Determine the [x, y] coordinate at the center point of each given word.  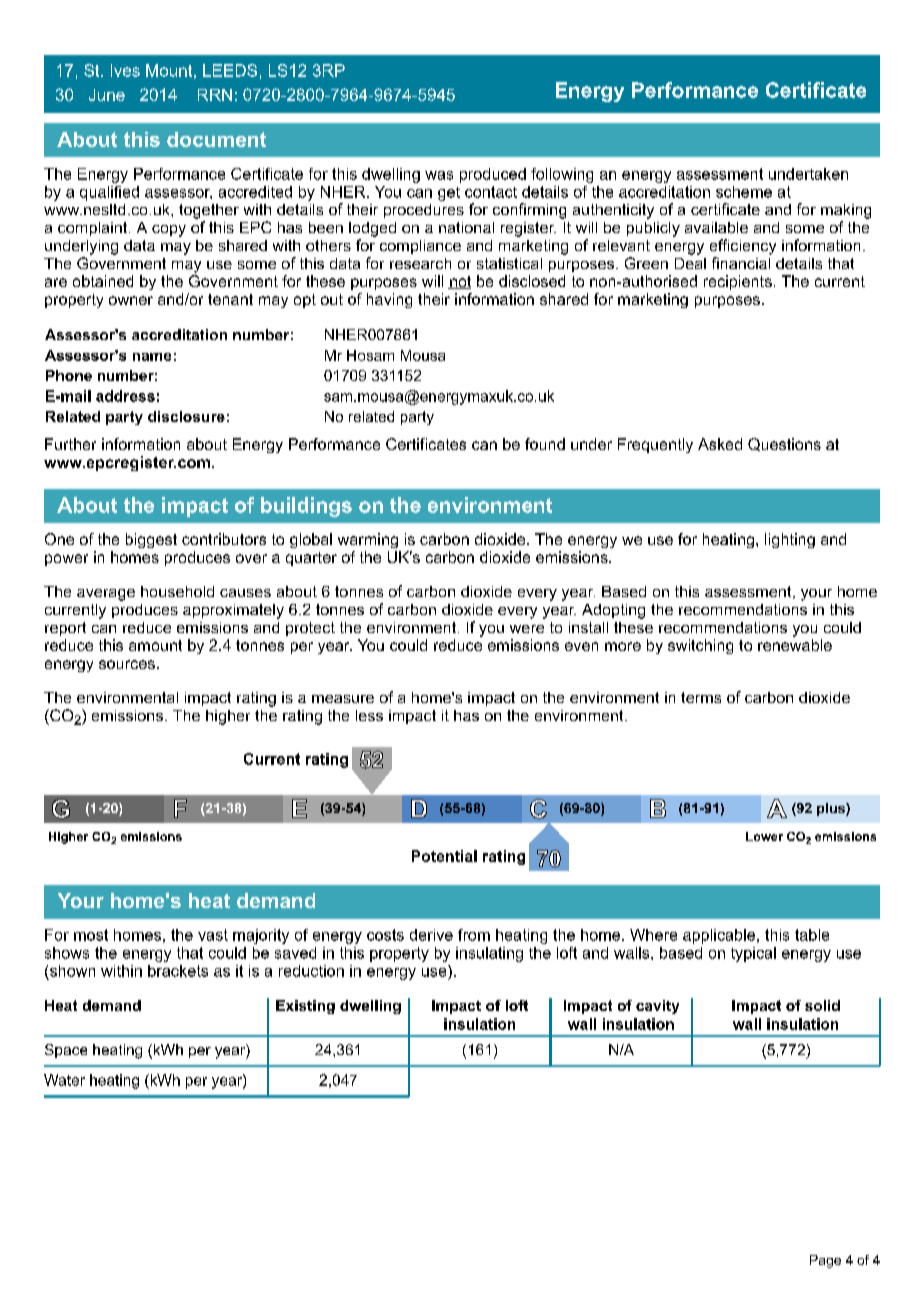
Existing [305, 1007]
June [107, 95]
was [439, 175]
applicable [720, 936]
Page [825, 1261]
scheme [744, 192]
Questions [784, 444]
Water [64, 1080]
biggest [151, 540]
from [474, 935]
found [545, 444]
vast [213, 935]
